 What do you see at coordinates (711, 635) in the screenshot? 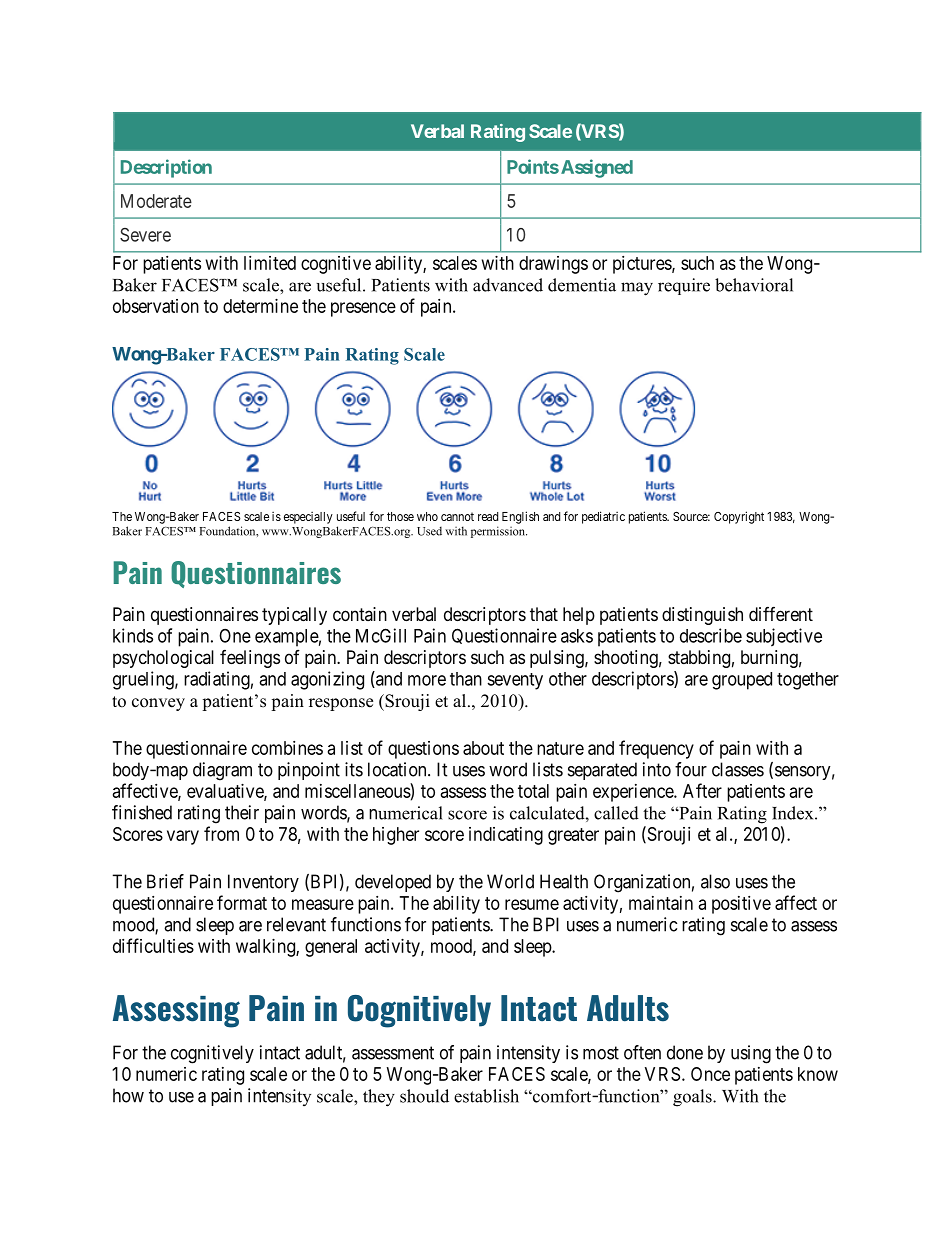
I see `describe` at bounding box center [711, 635].
